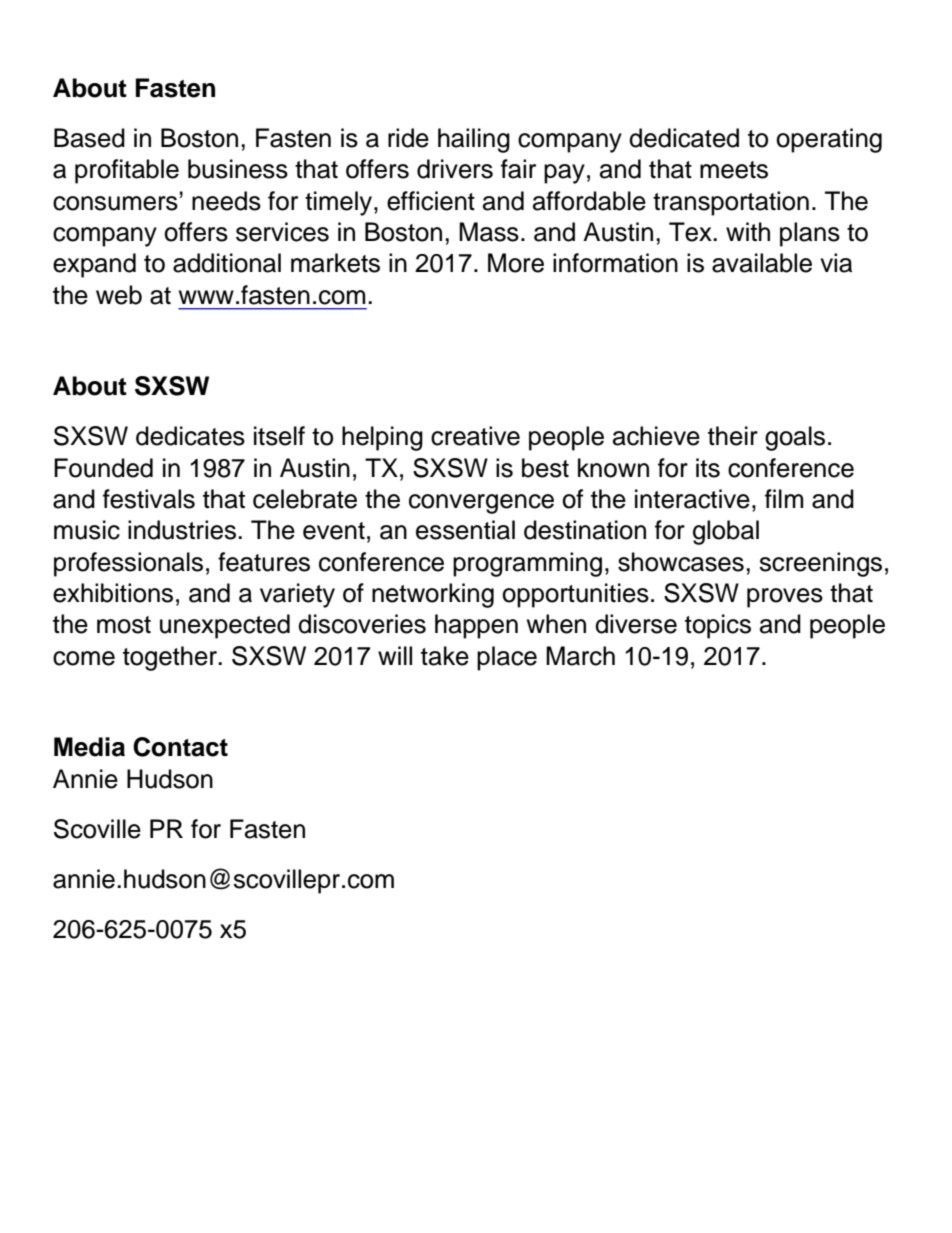 Image resolution: width=952 pixels, height=1233 pixels. I want to click on meets, so click(734, 170).
